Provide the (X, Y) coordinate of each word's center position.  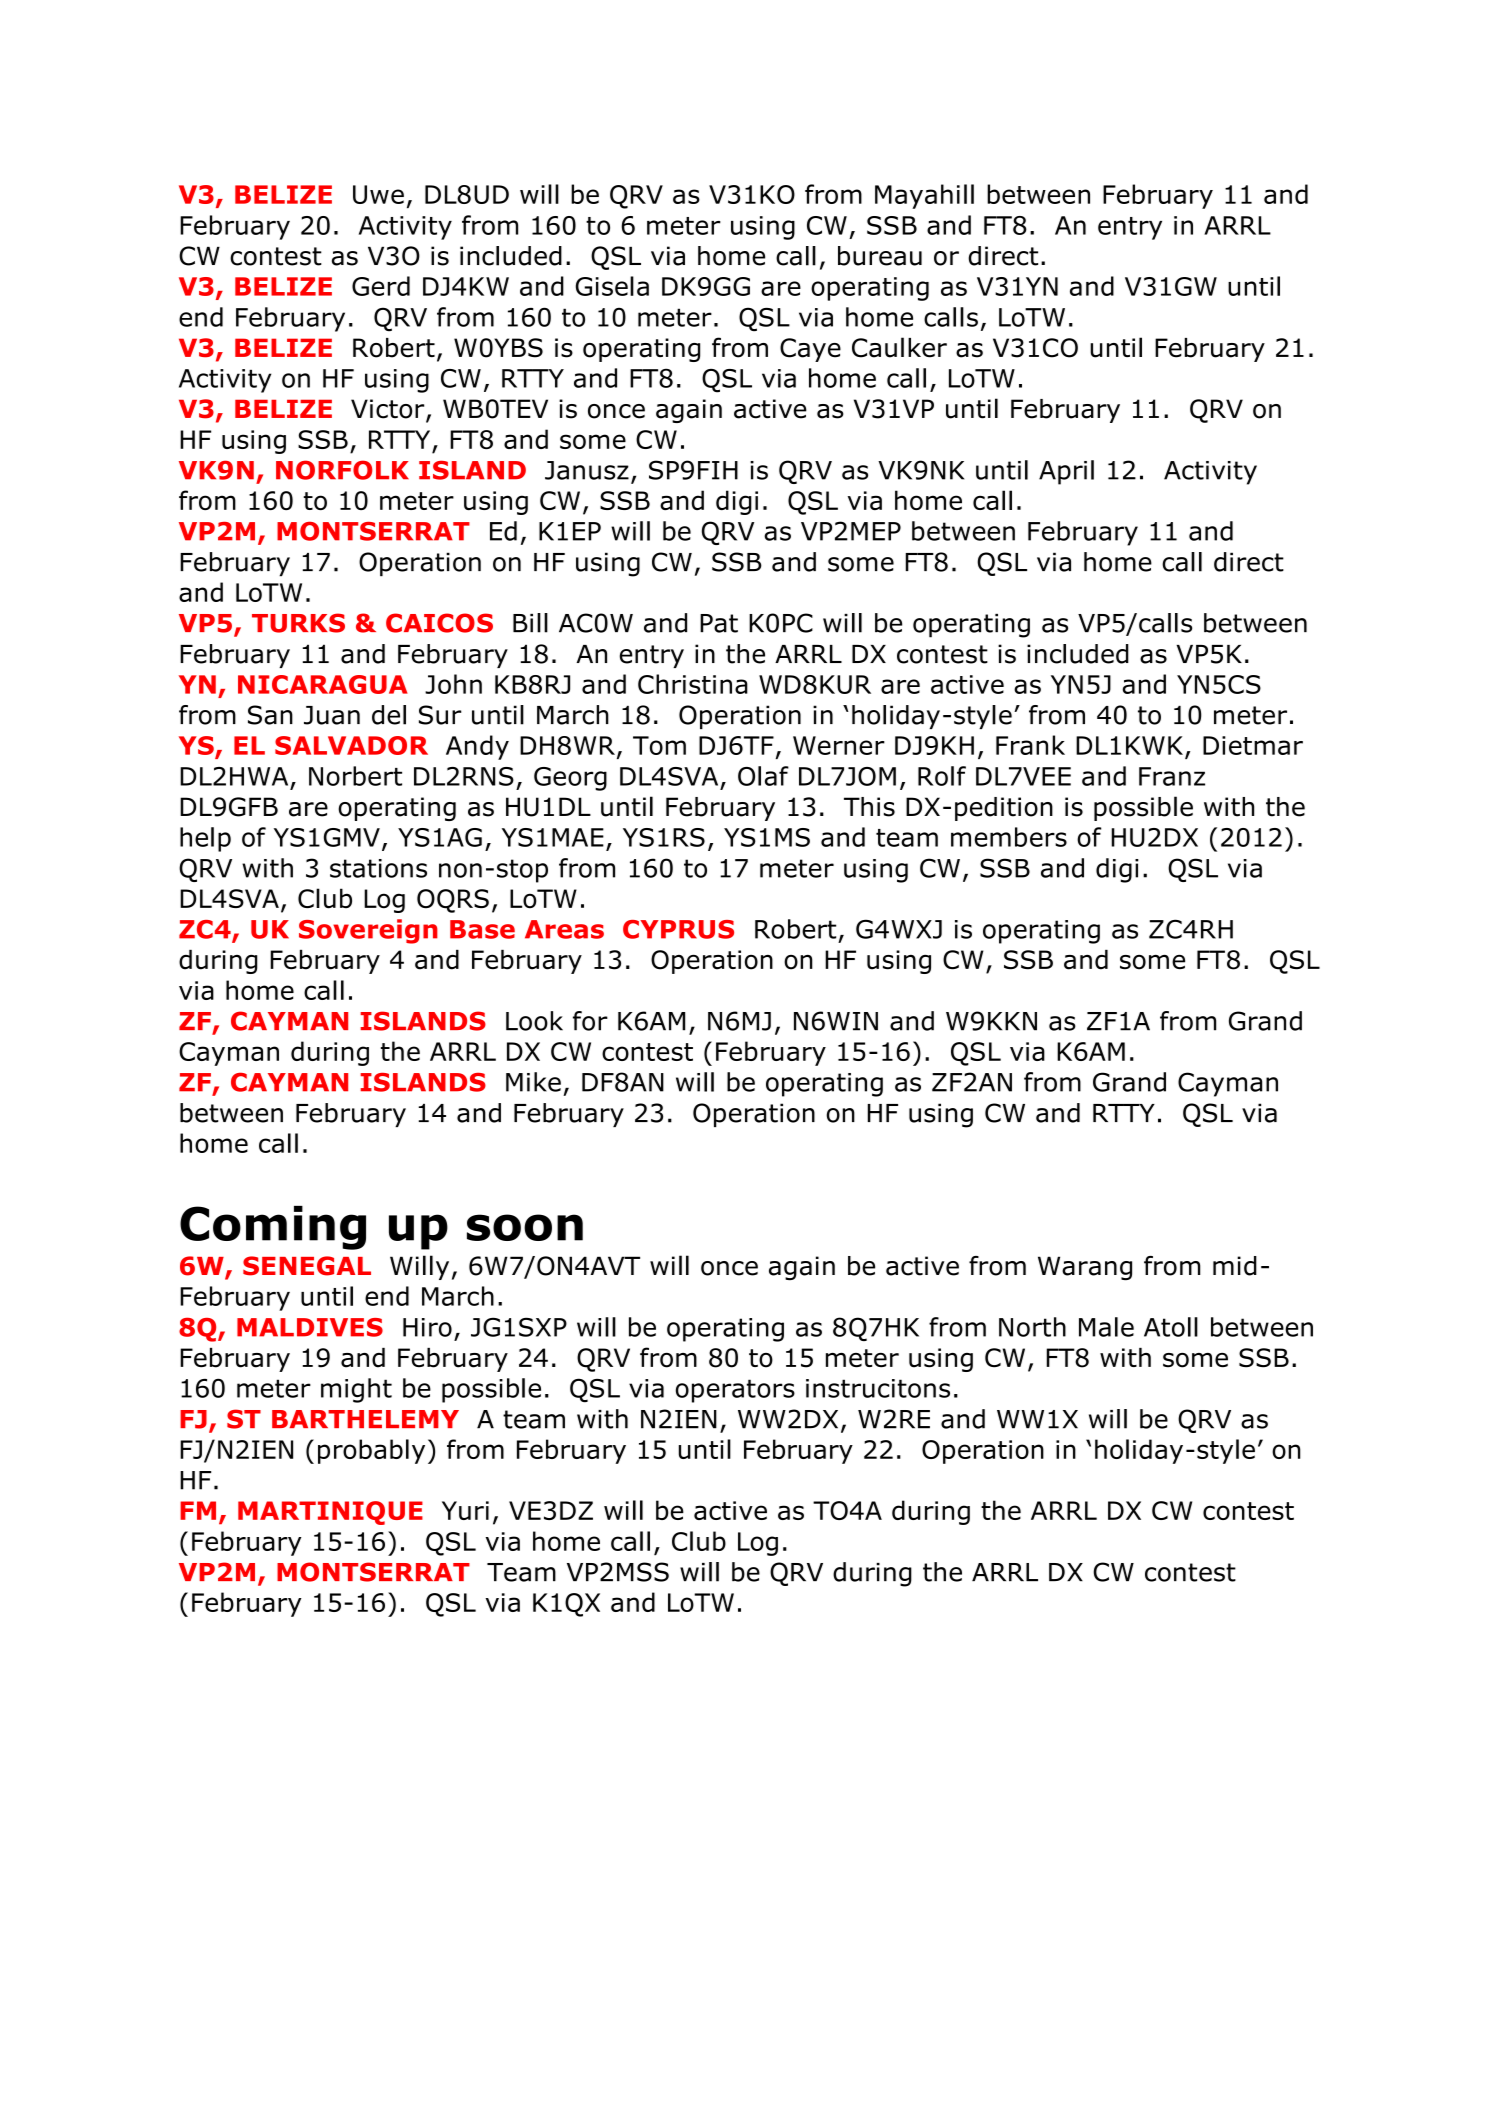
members (1009, 837)
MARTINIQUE (330, 1513)
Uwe (378, 194)
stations (378, 868)
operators (735, 1391)
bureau (880, 256)
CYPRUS (678, 929)
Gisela (612, 286)
